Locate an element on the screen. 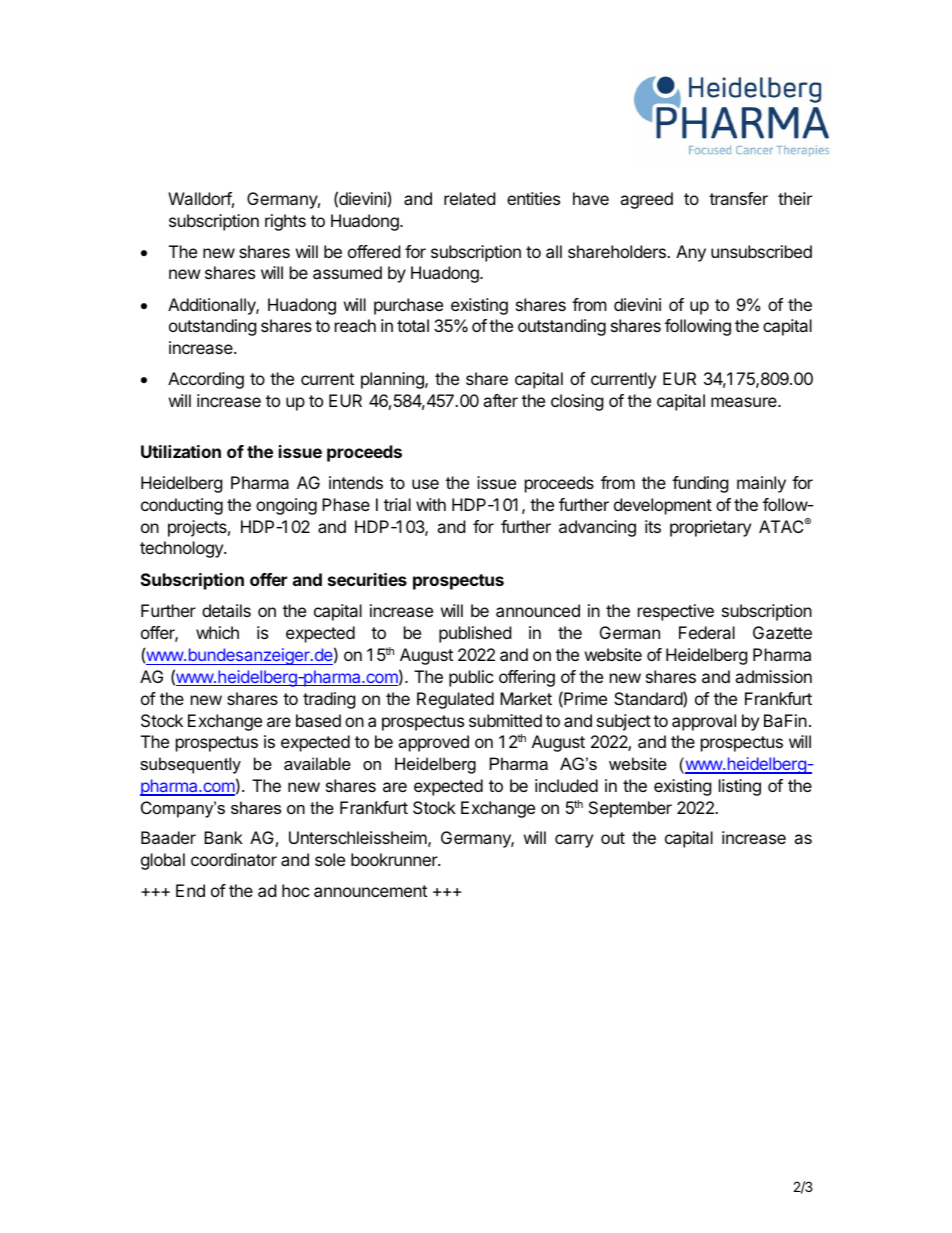 Image resolution: width=952 pixels, height=1233 pixels. based is located at coordinates (318, 720).
